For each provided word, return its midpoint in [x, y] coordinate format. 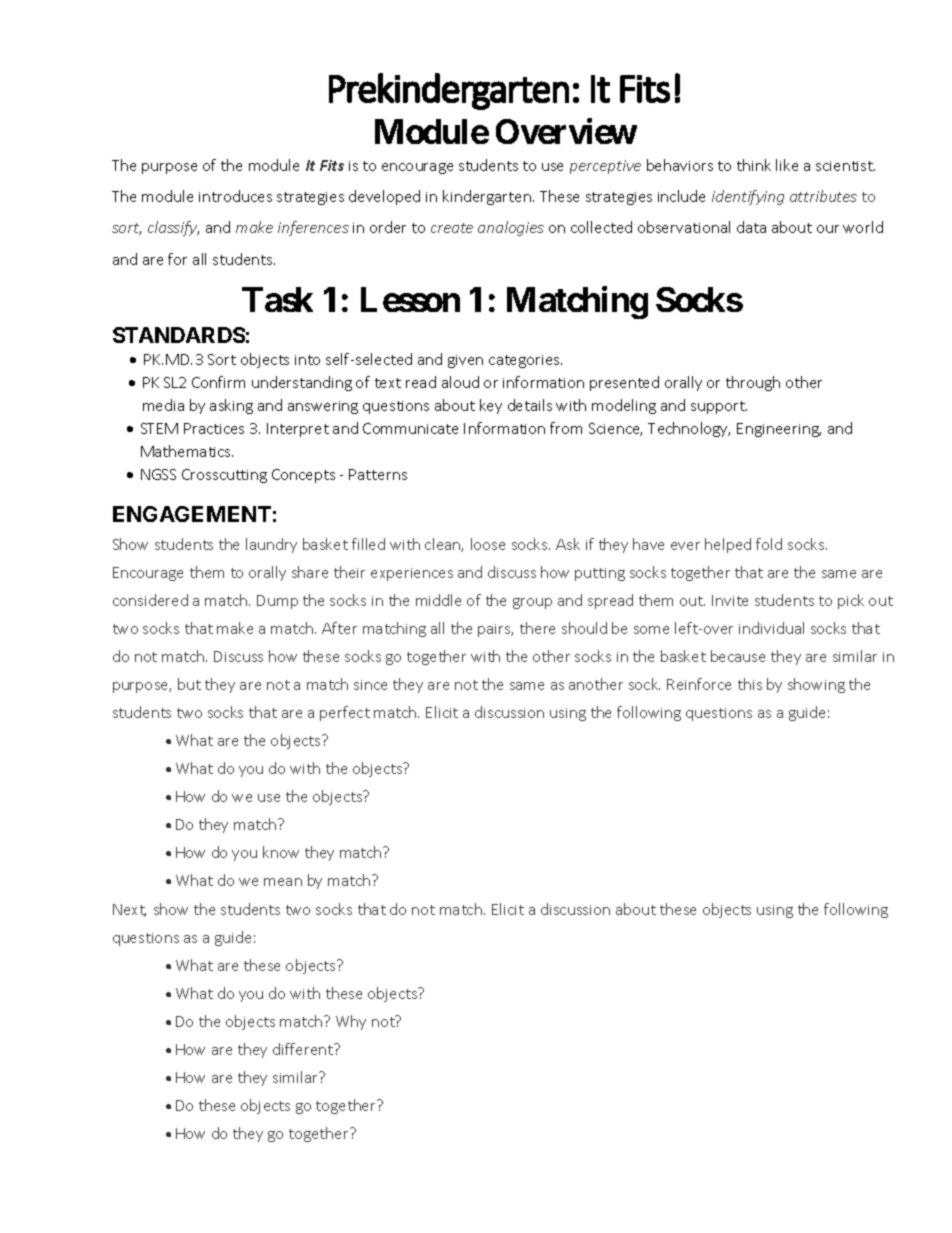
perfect [345, 713]
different [304, 1049]
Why [351, 1022]
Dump [277, 602]
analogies [511, 228]
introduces [235, 196]
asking [231, 406]
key [491, 406]
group [532, 603]
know [281, 852]
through [753, 383]
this [750, 684]
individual [771, 628]
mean [283, 882]
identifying [748, 197]
